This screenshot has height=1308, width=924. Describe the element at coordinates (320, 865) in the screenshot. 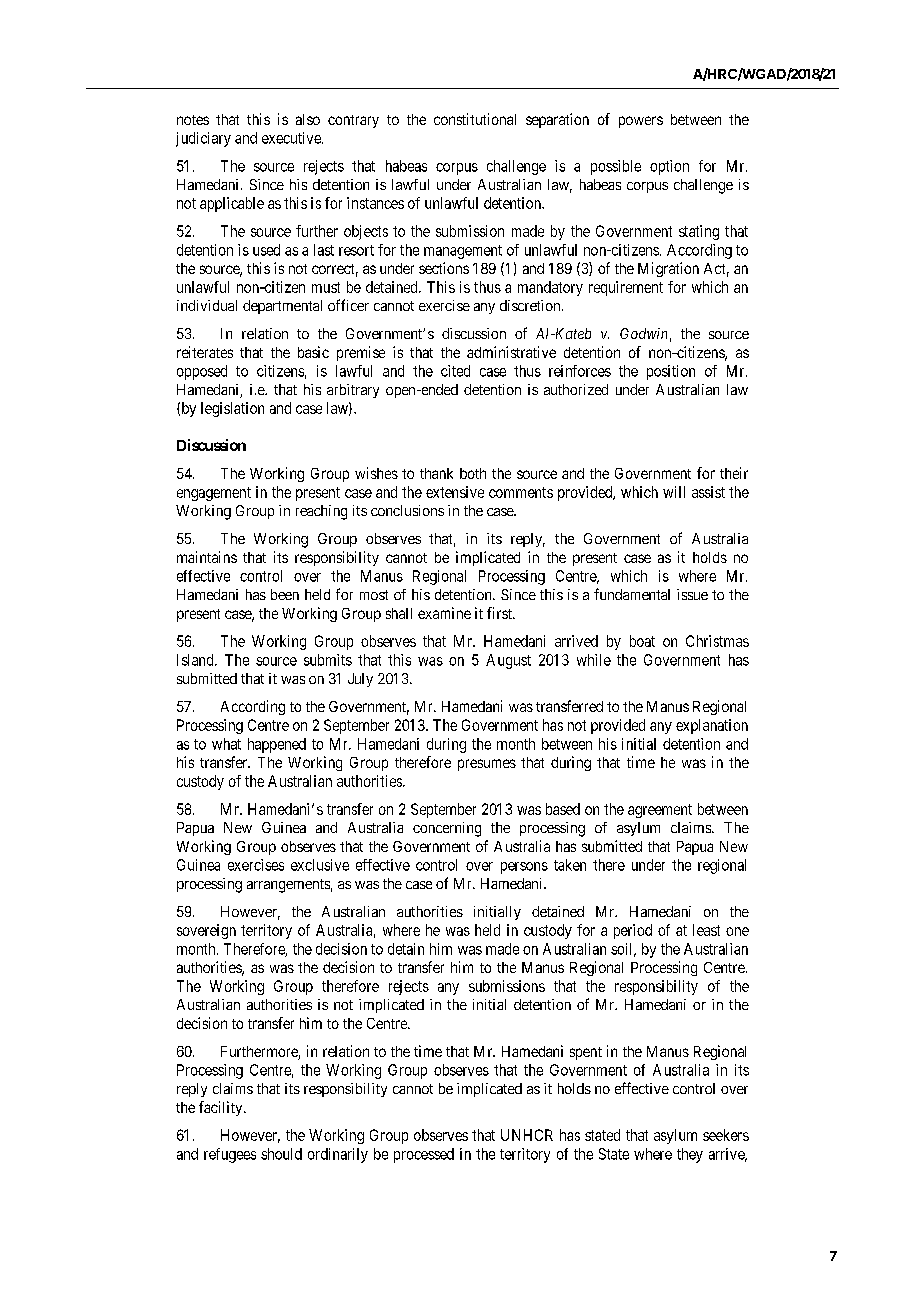

I see `exclusive` at that location.
